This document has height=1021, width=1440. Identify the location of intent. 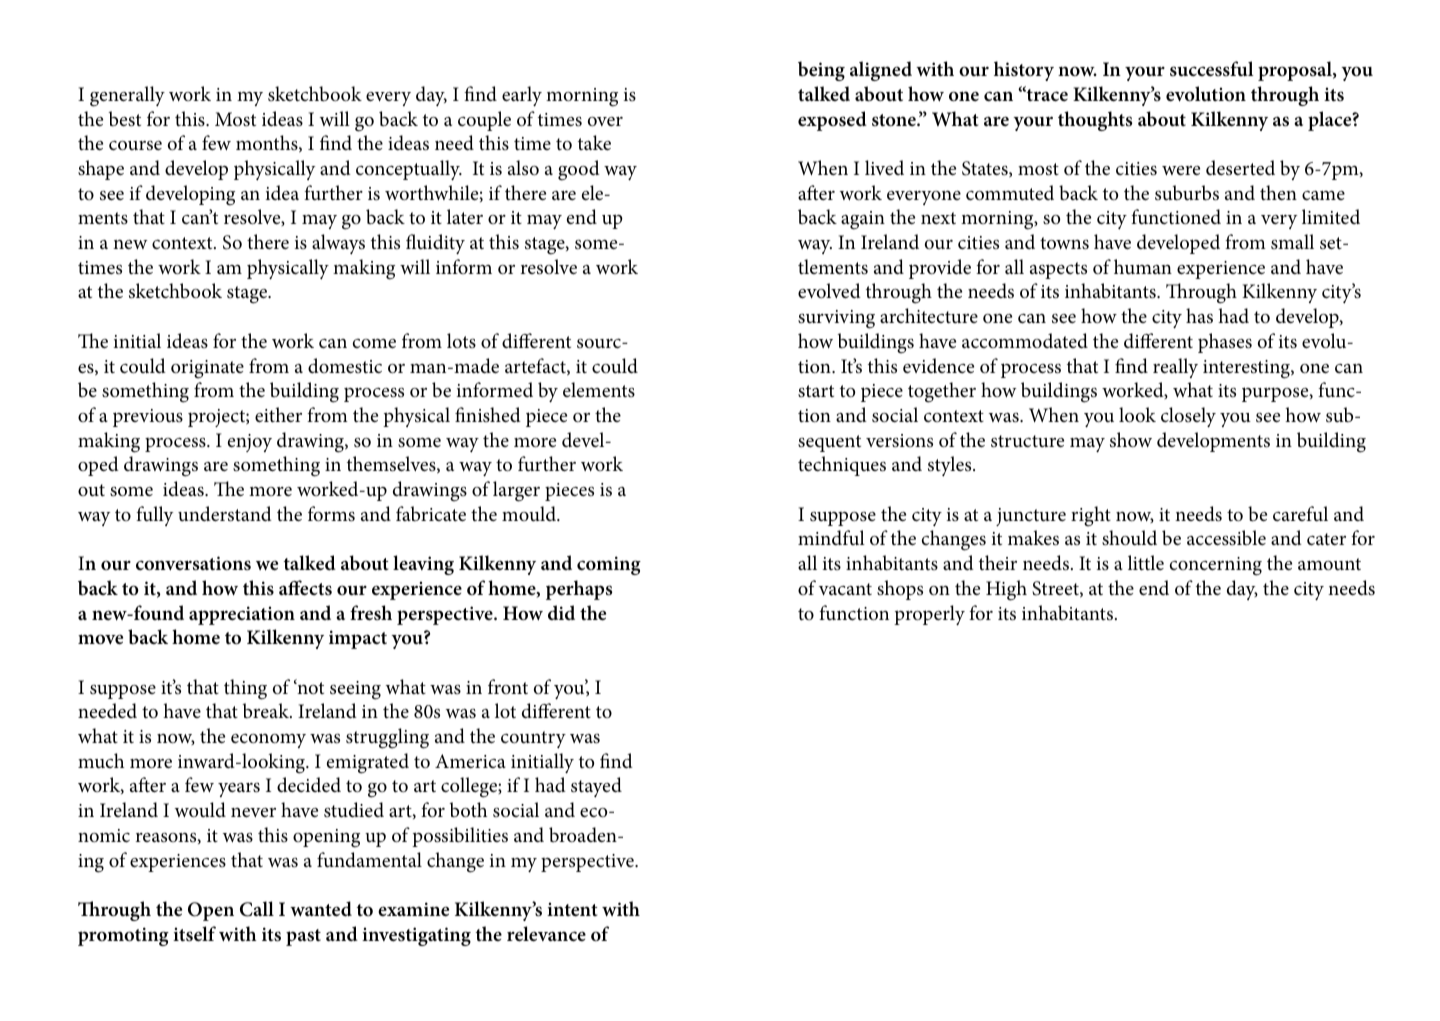
(572, 909).
